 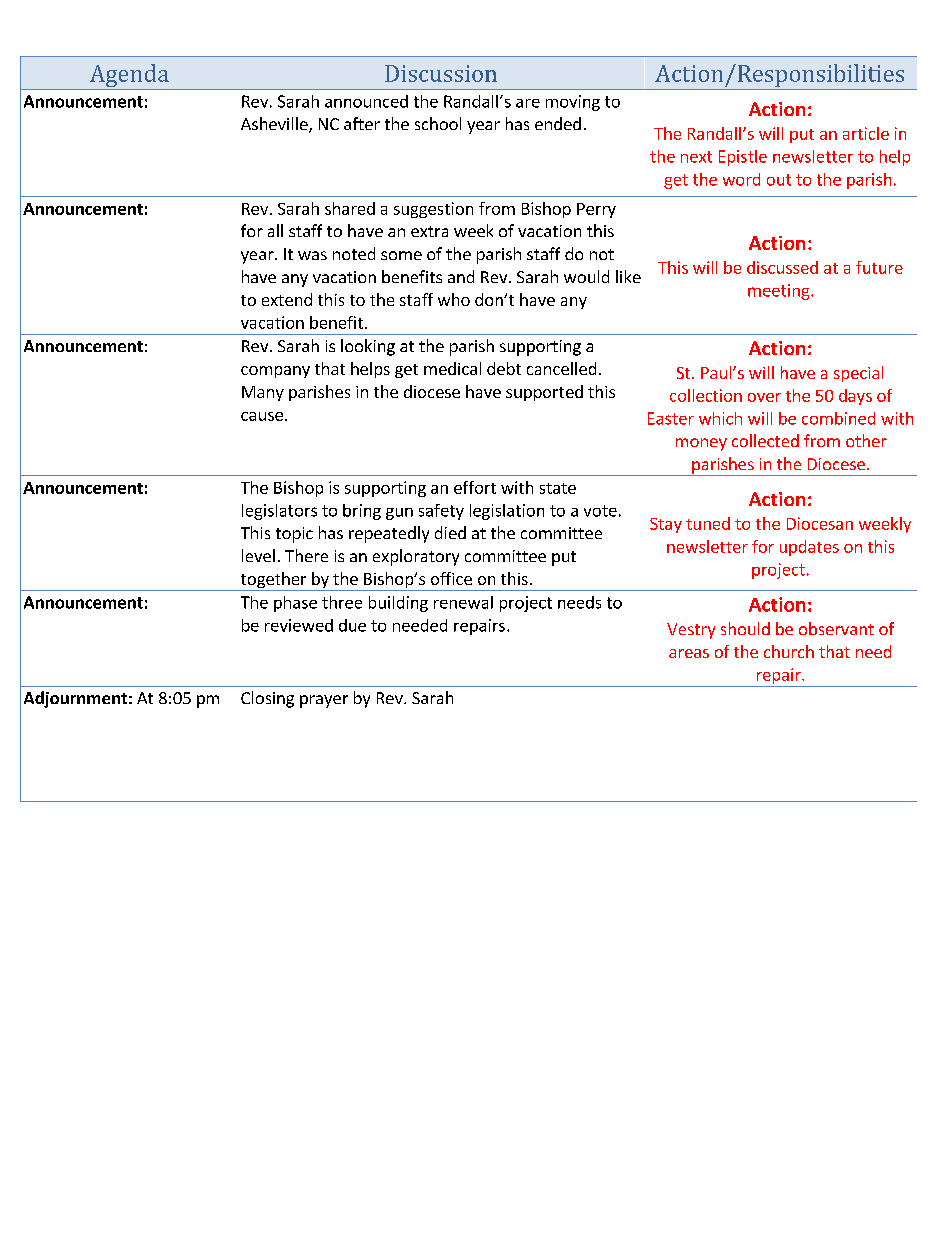 What do you see at coordinates (441, 73) in the screenshot?
I see `Discussion` at bounding box center [441, 73].
